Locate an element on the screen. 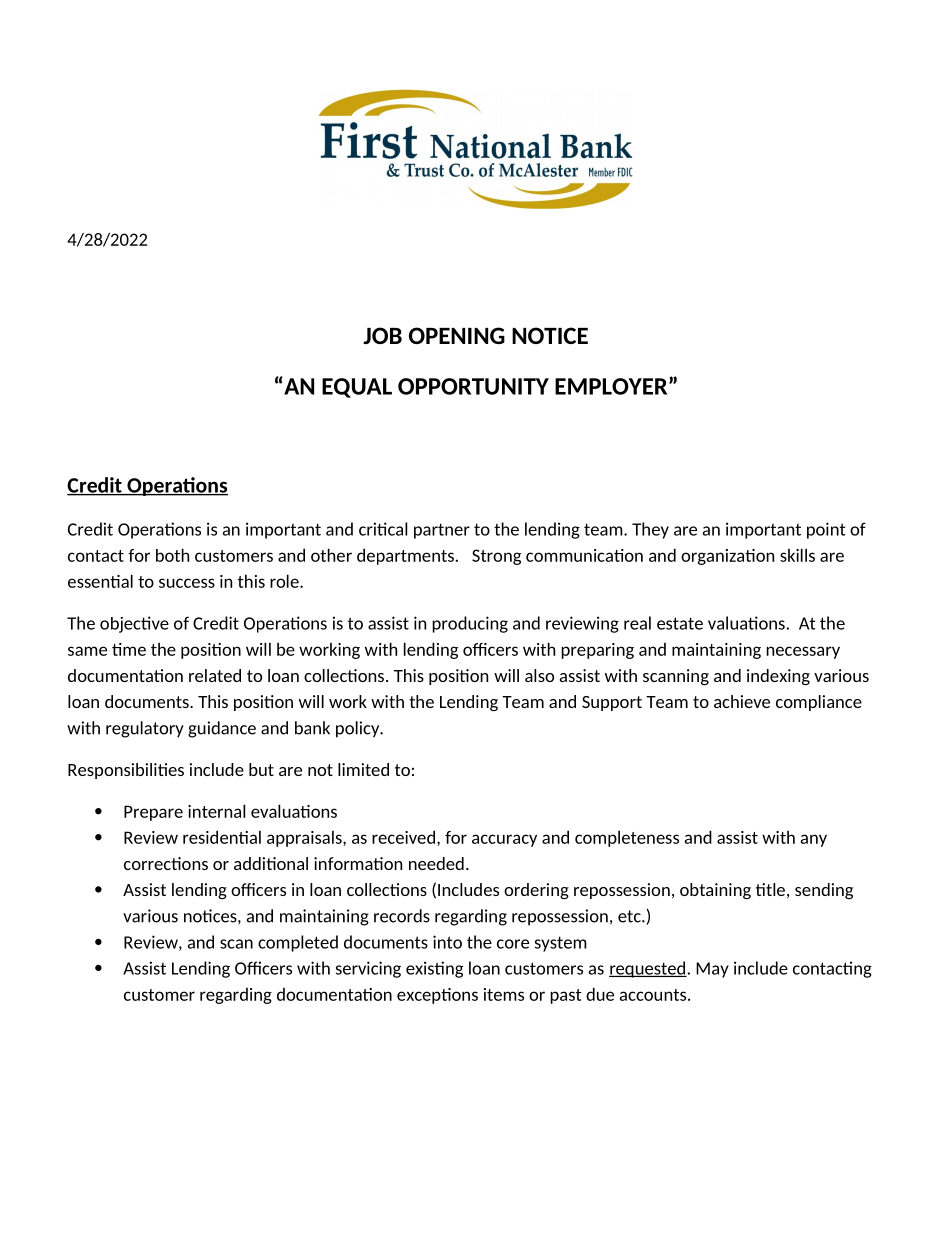 The image size is (952, 1233). indexing is located at coordinates (778, 677).
